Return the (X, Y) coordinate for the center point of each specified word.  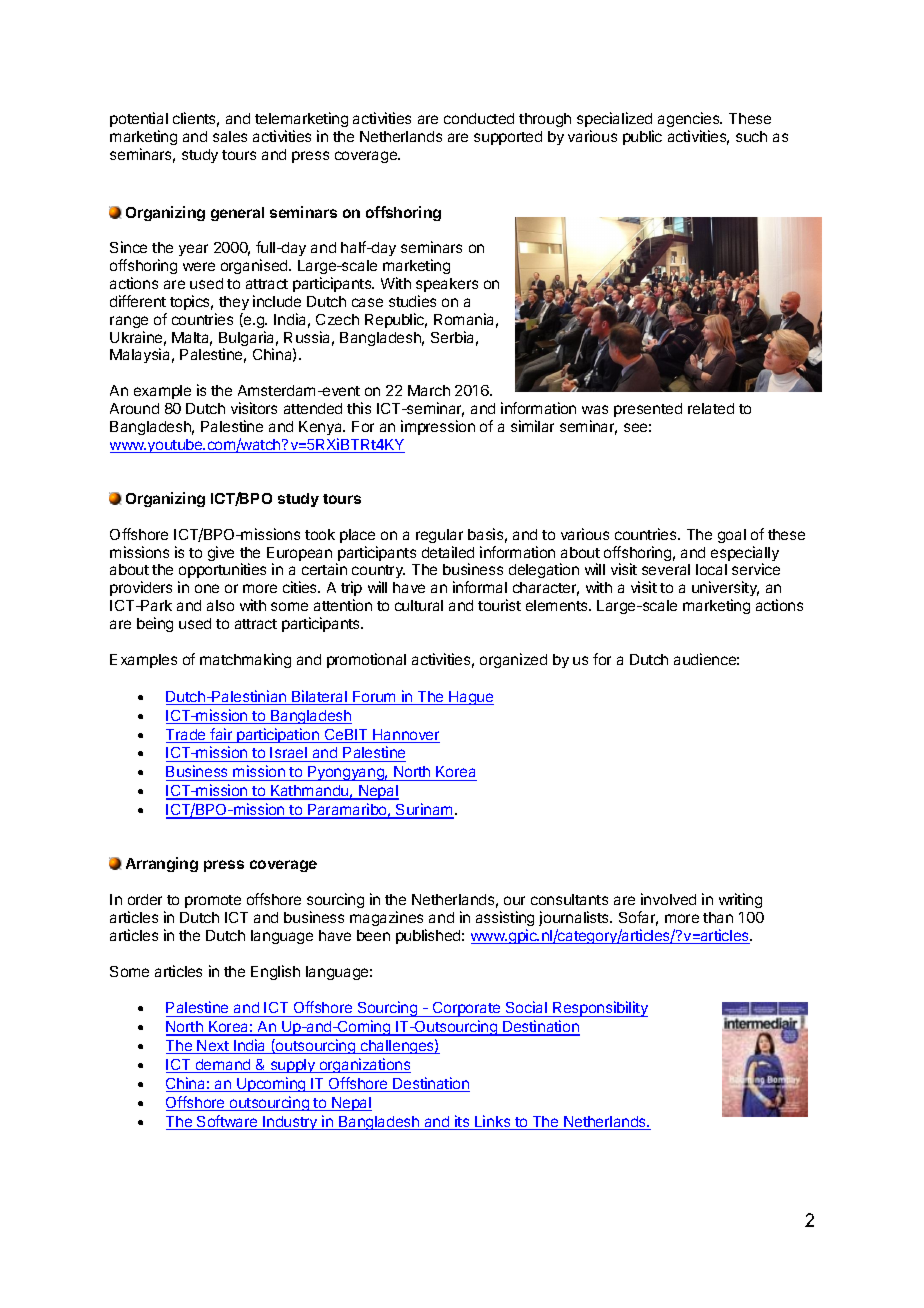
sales (230, 136)
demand (223, 1066)
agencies (690, 119)
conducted (479, 118)
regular (439, 536)
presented (648, 410)
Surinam (424, 810)
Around (134, 408)
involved (668, 899)
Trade (187, 736)
